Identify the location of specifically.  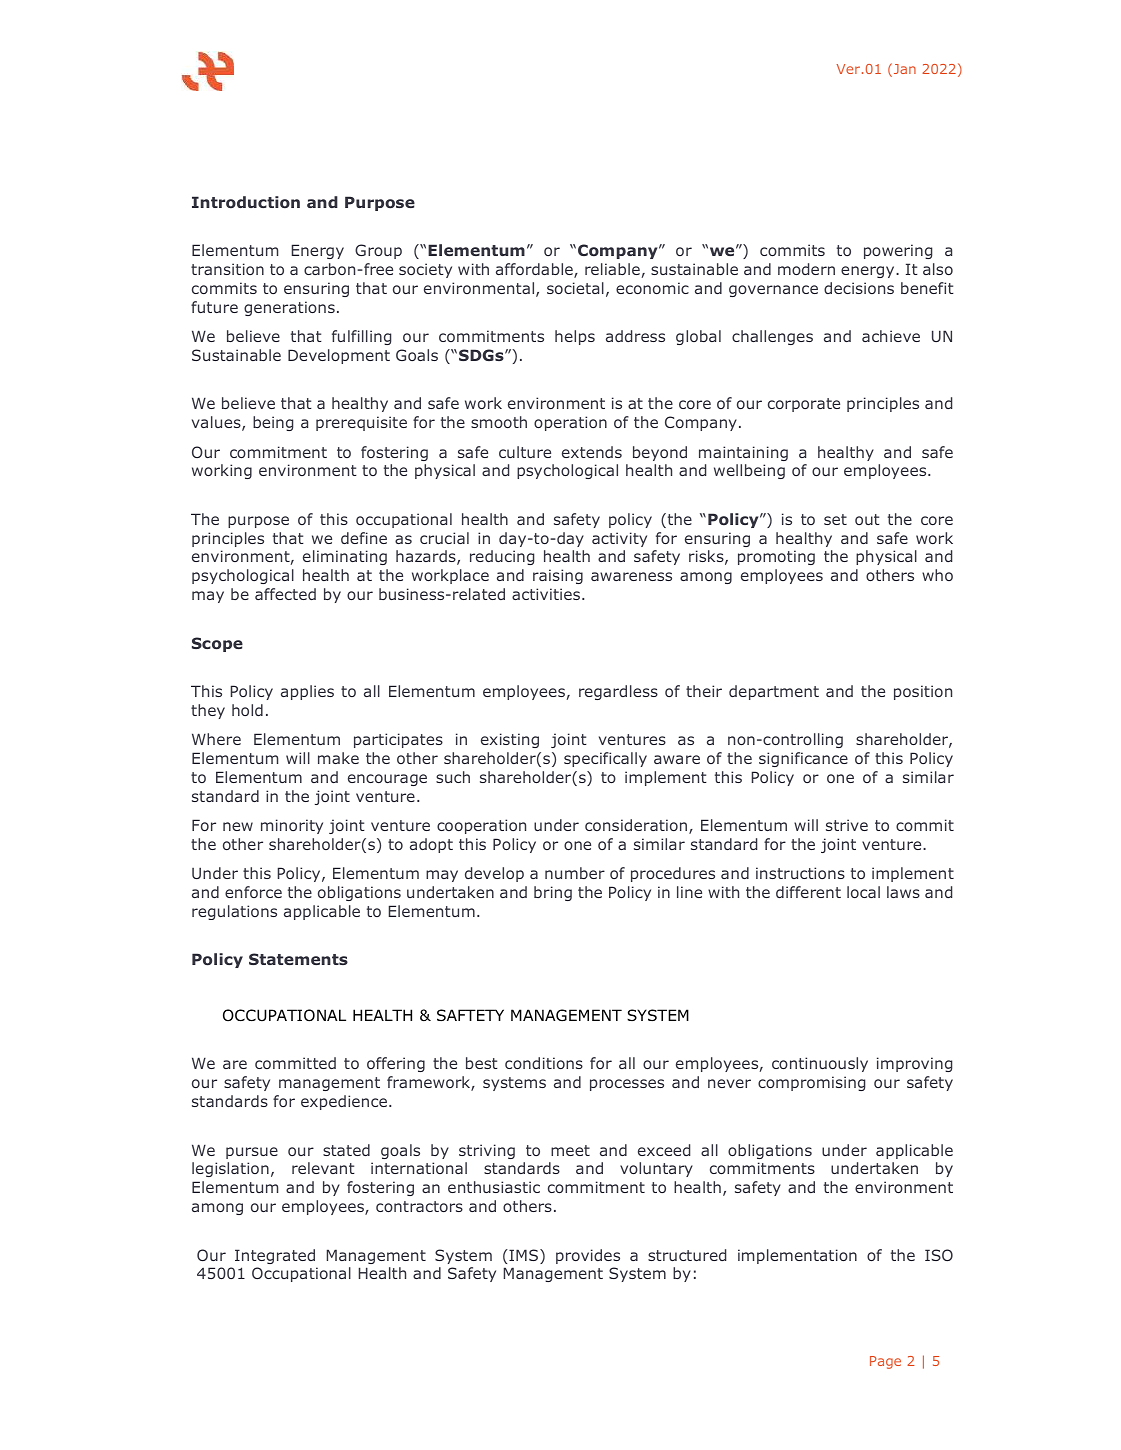
(605, 759).
